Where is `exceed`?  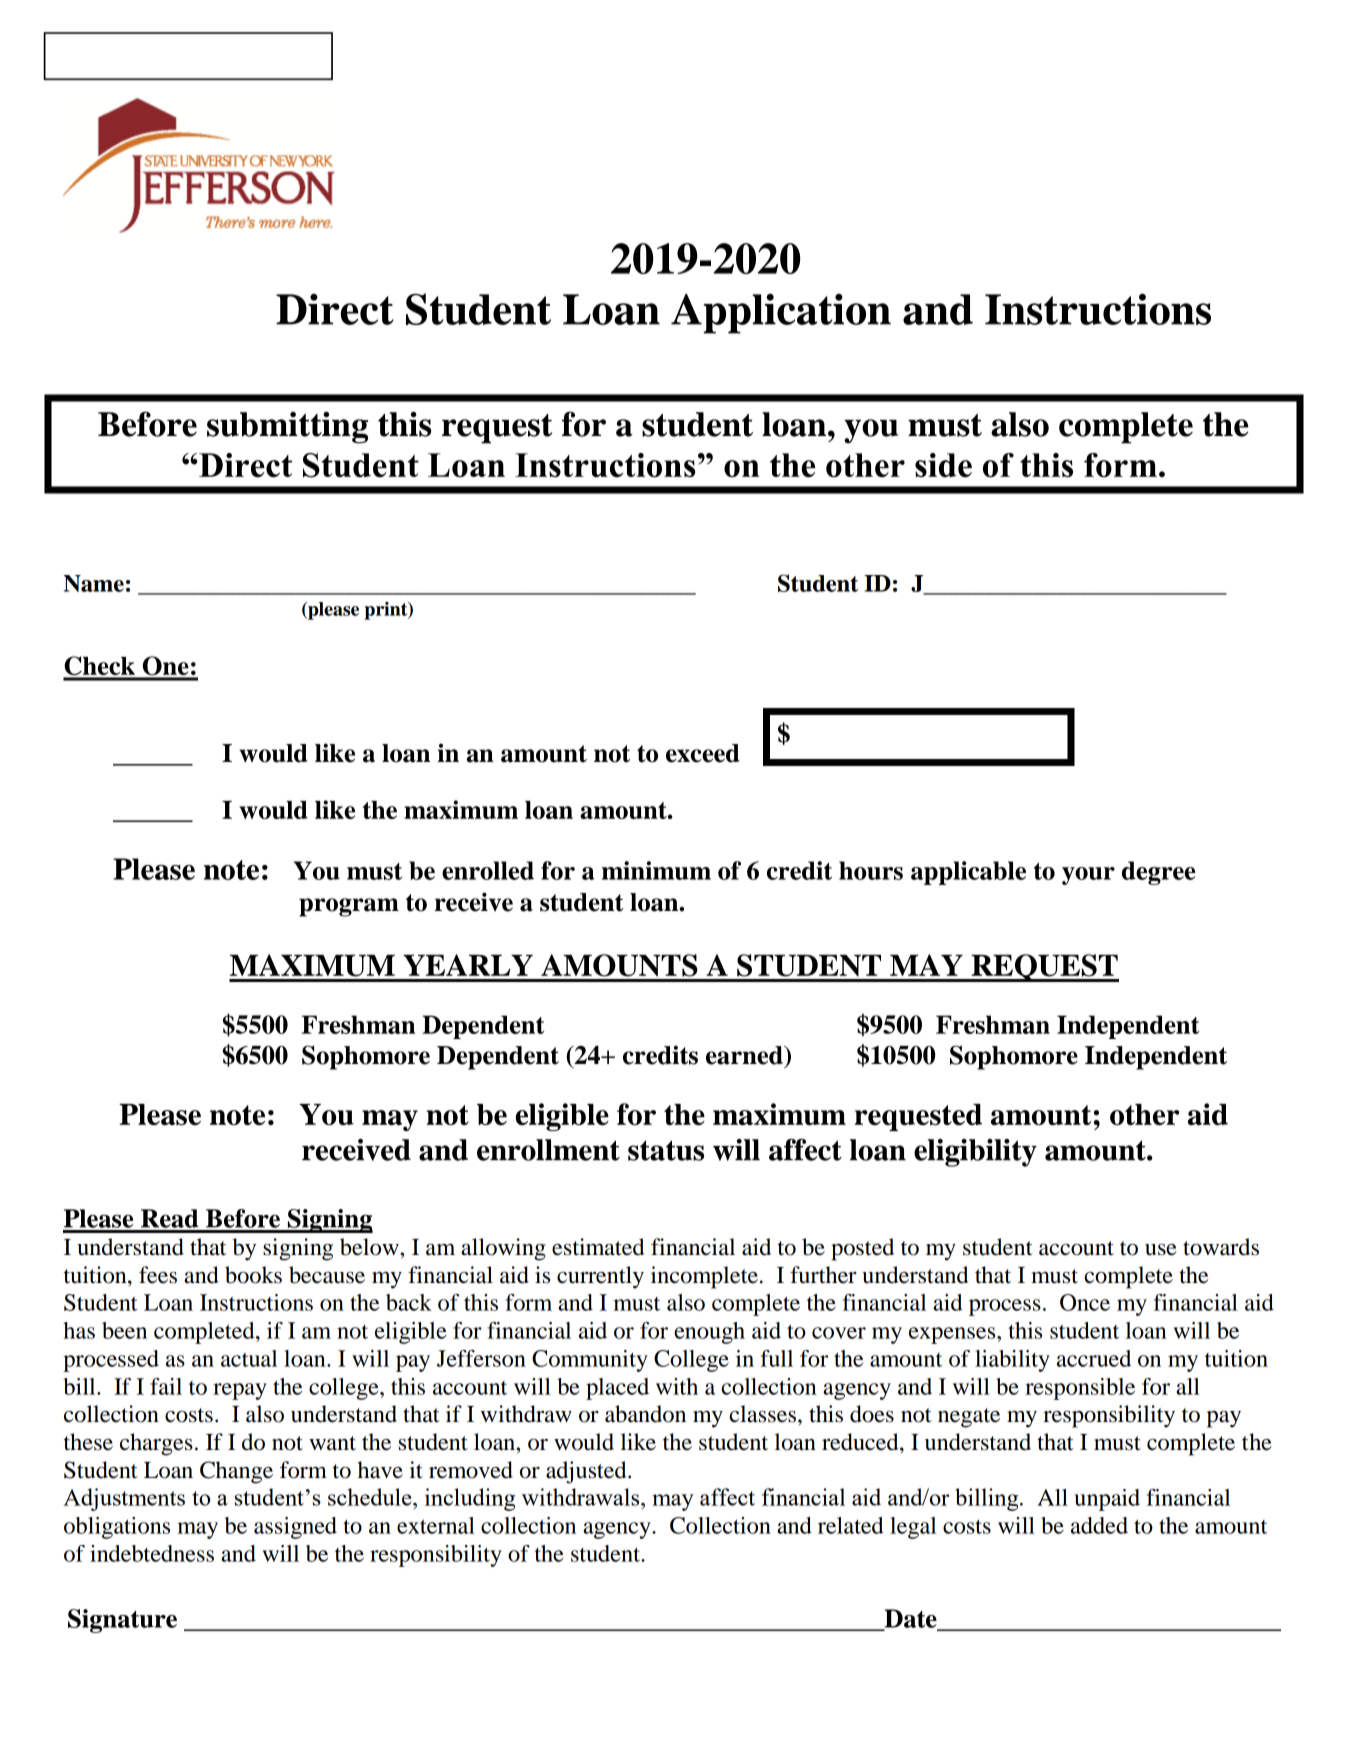
exceed is located at coordinates (703, 753).
